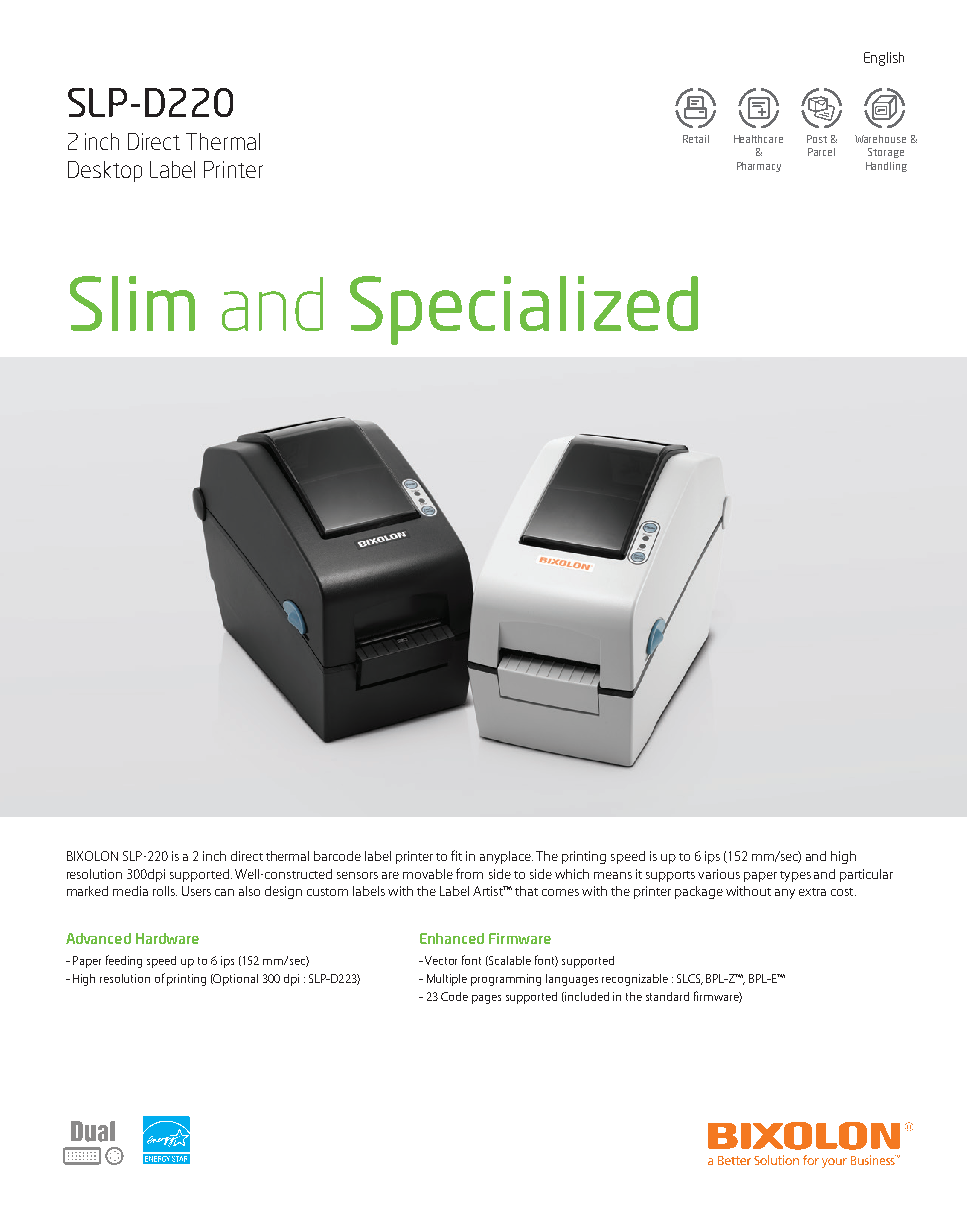 This page has width=967, height=1232. What do you see at coordinates (167, 938) in the page?
I see `Hardware` at bounding box center [167, 938].
